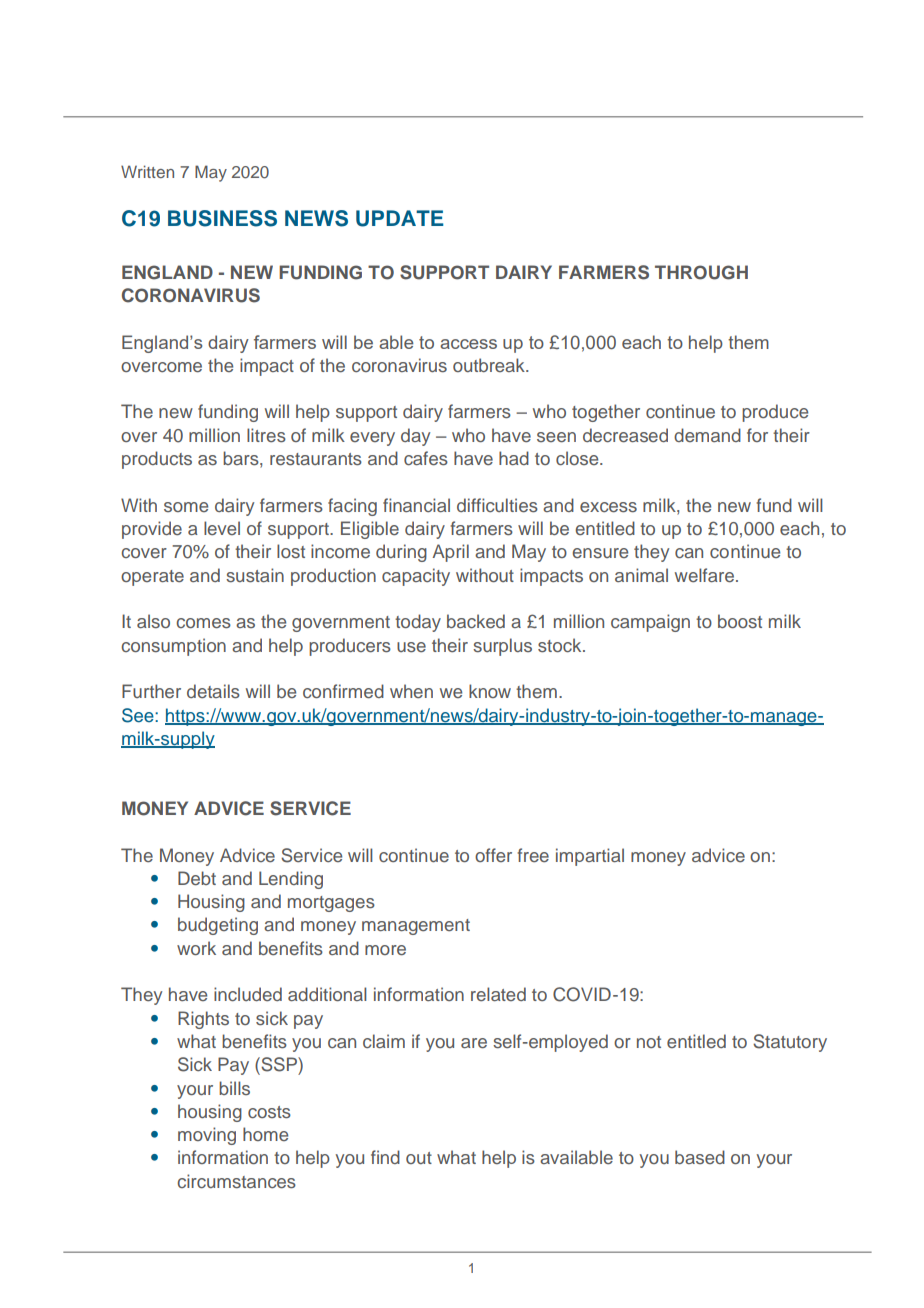 The width and height of the document is (924, 1308). Describe the element at coordinates (399, 218) in the document. I see `UPDATE` at that location.
